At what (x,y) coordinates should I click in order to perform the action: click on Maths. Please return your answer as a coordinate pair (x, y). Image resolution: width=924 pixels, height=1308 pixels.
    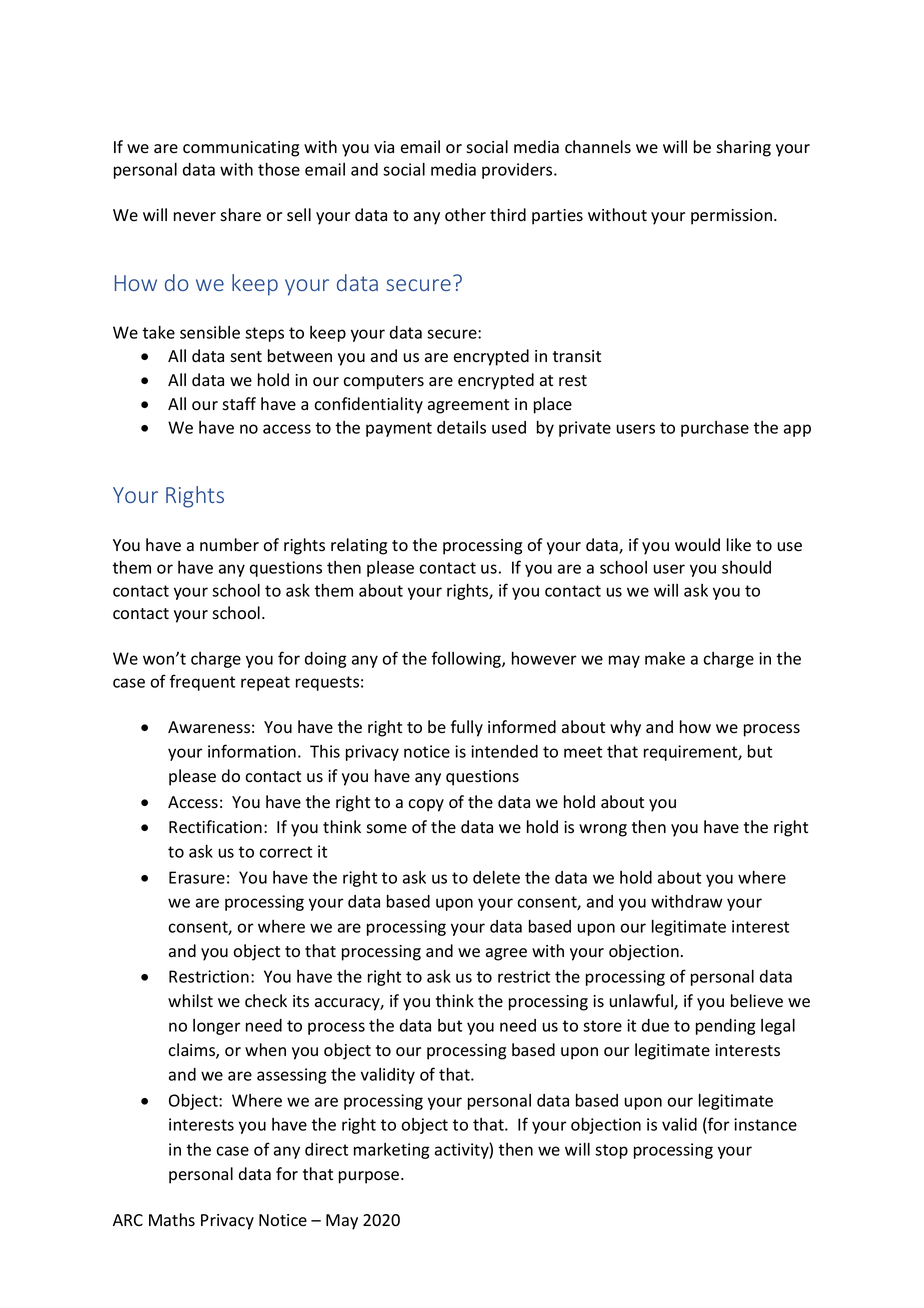
    Looking at the image, I should click on (172, 1220).
